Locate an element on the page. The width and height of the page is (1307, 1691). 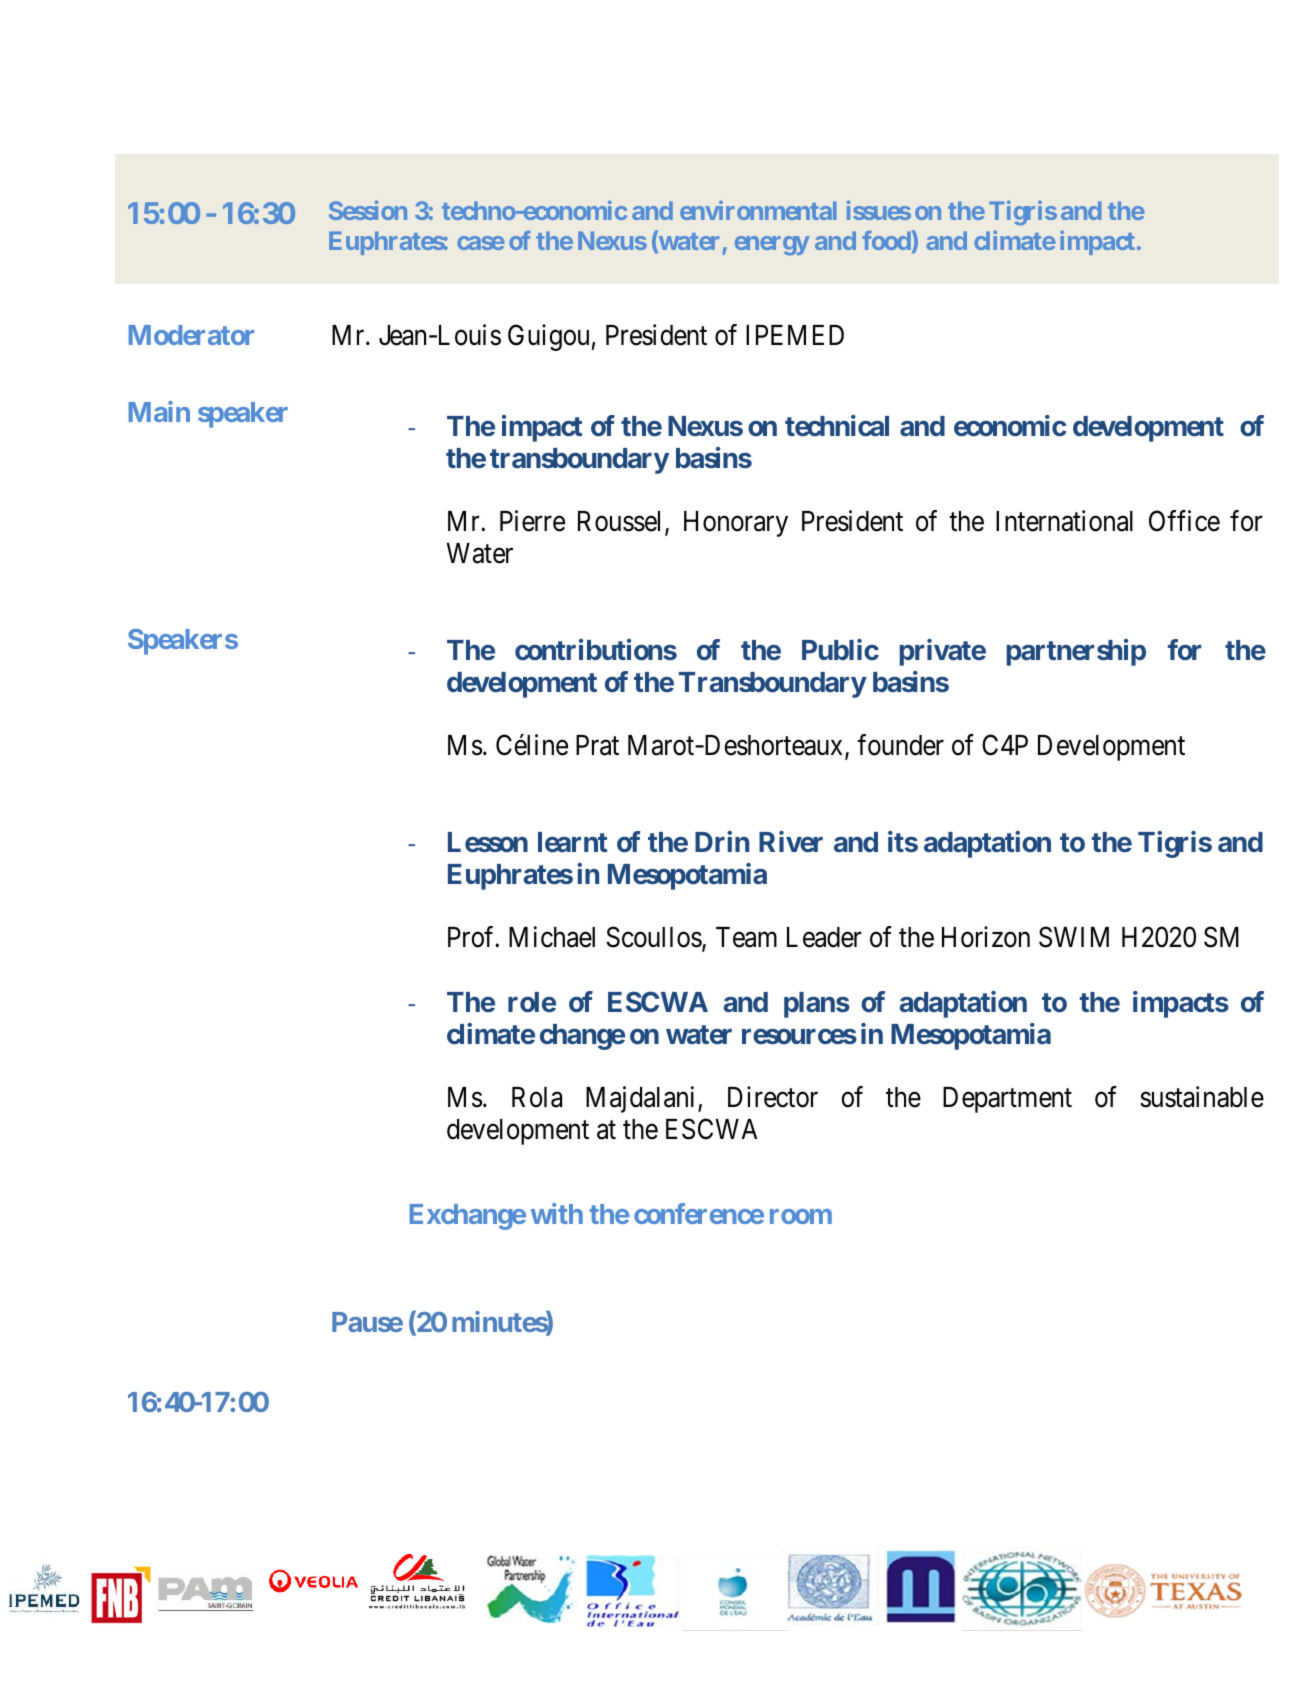
Roussel is located at coordinates (622, 522).
